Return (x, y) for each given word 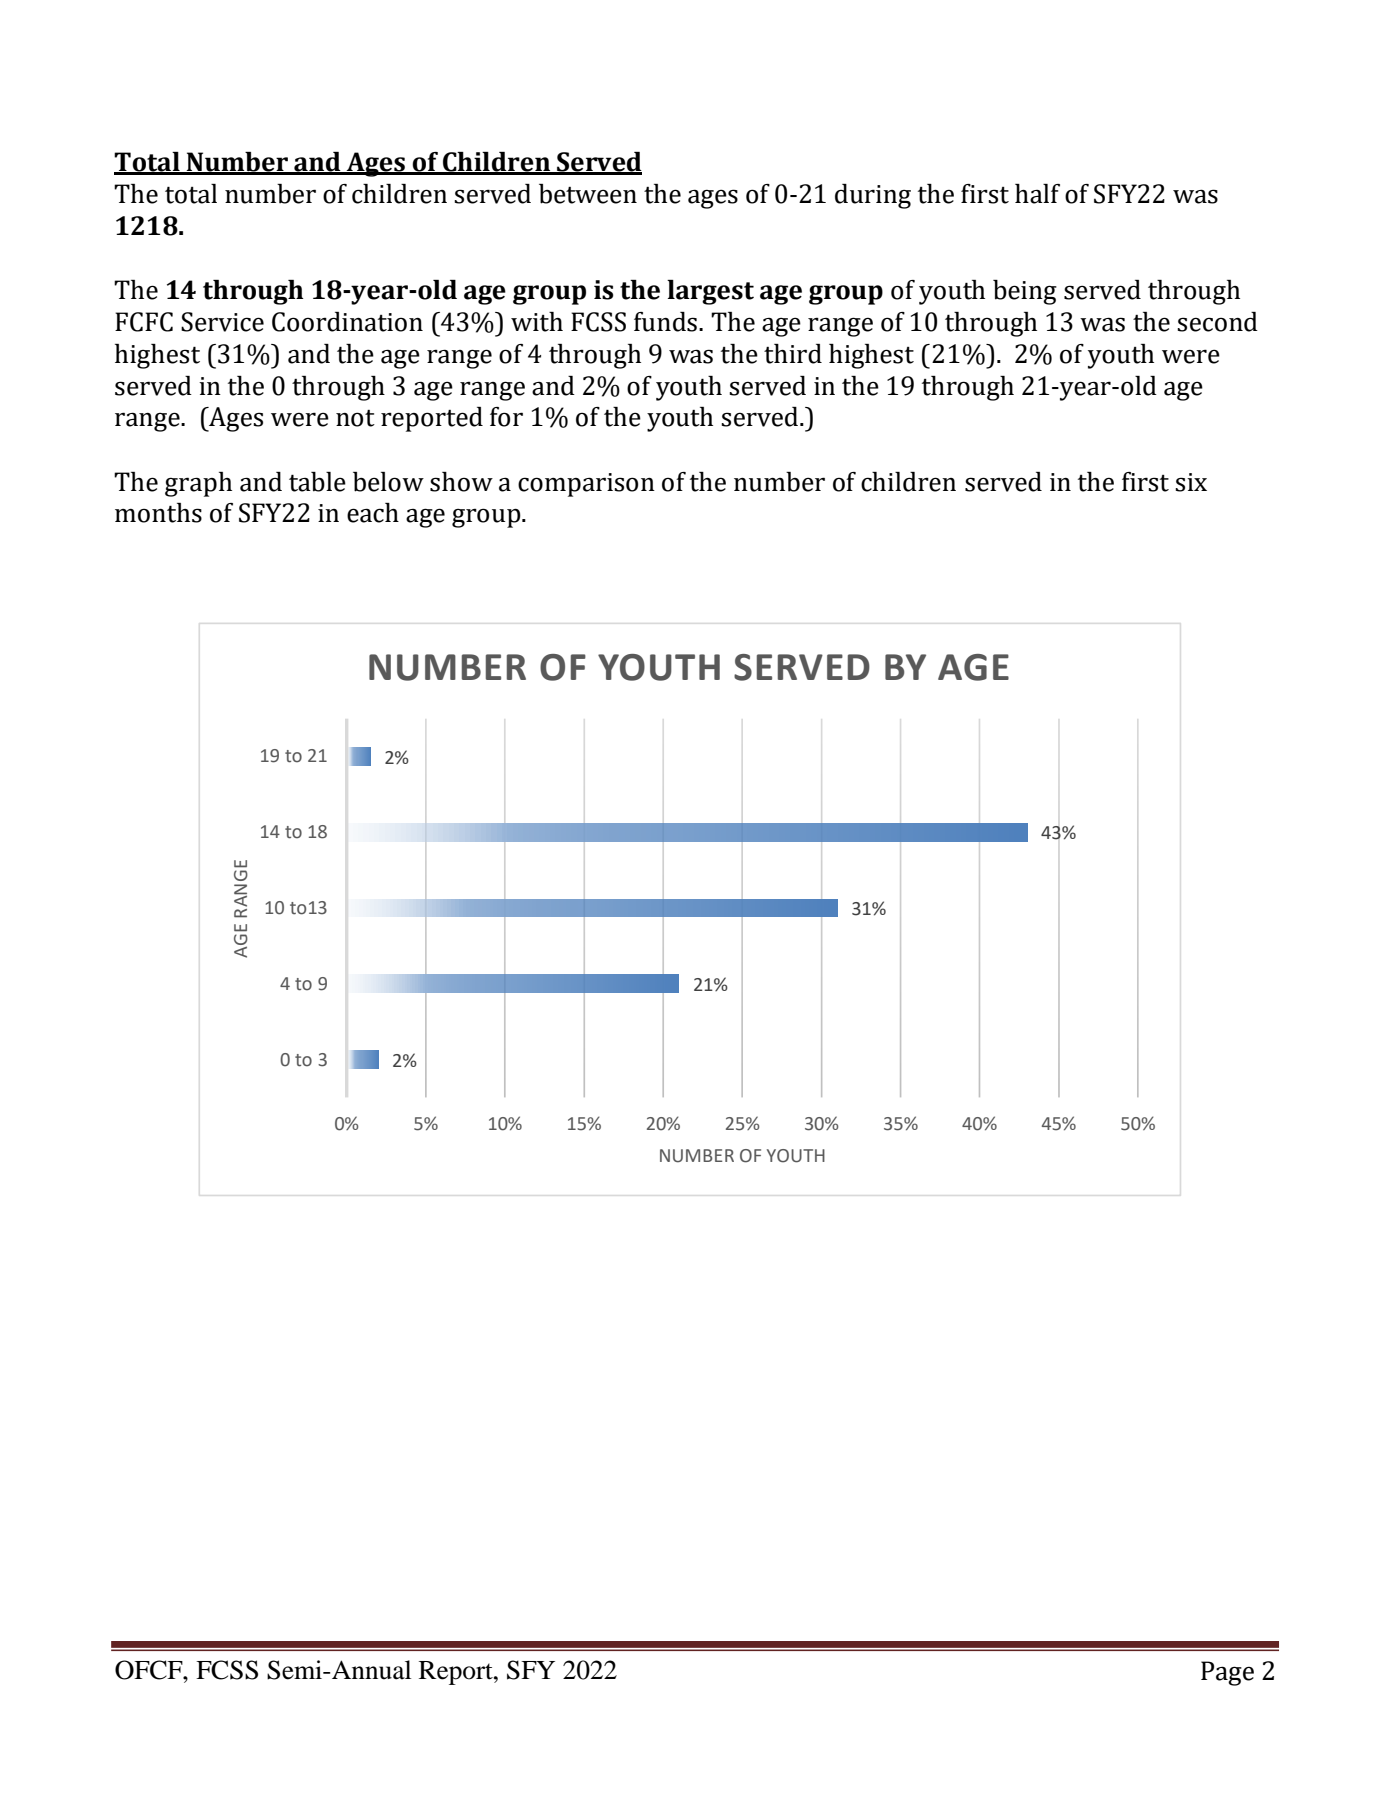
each (373, 513)
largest (710, 292)
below (388, 482)
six (1191, 482)
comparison (586, 485)
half (1037, 194)
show (461, 482)
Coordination (347, 322)
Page (1227, 1673)
